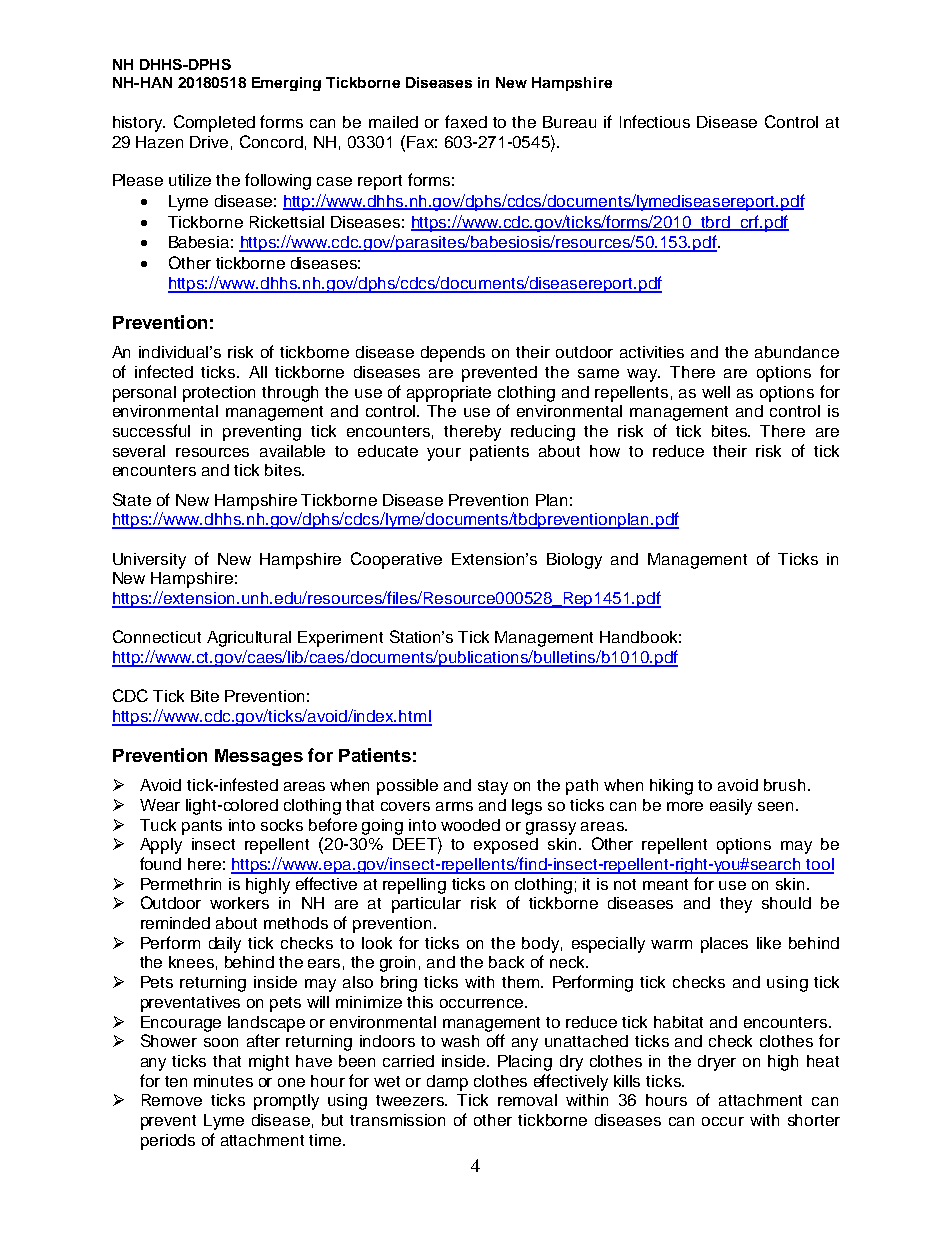 The height and width of the screenshot is (1233, 952). Describe the element at coordinates (447, 1083) in the screenshot. I see `damp` at that location.
